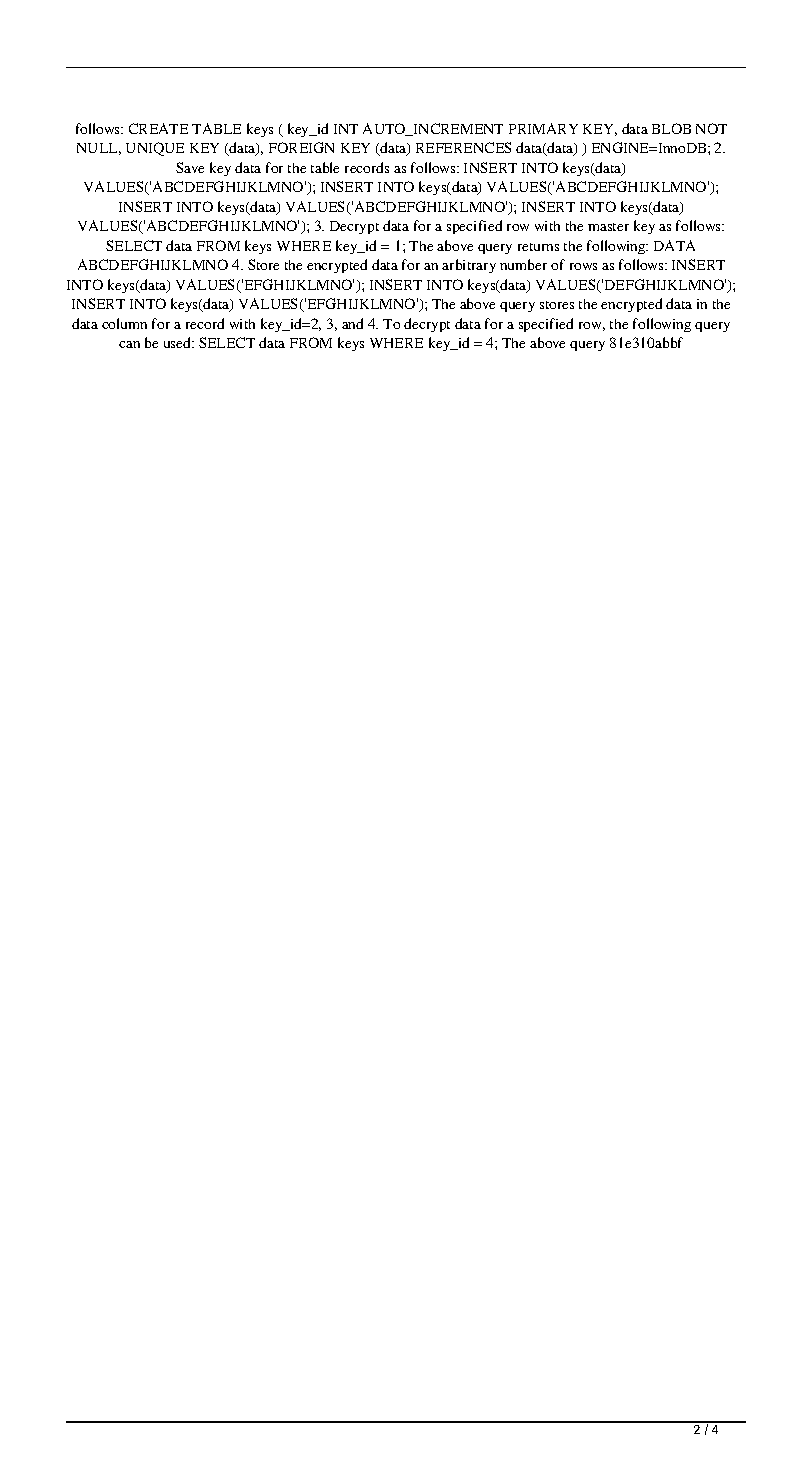  Describe the element at coordinates (538, 247) in the document. I see `returns` at that location.
